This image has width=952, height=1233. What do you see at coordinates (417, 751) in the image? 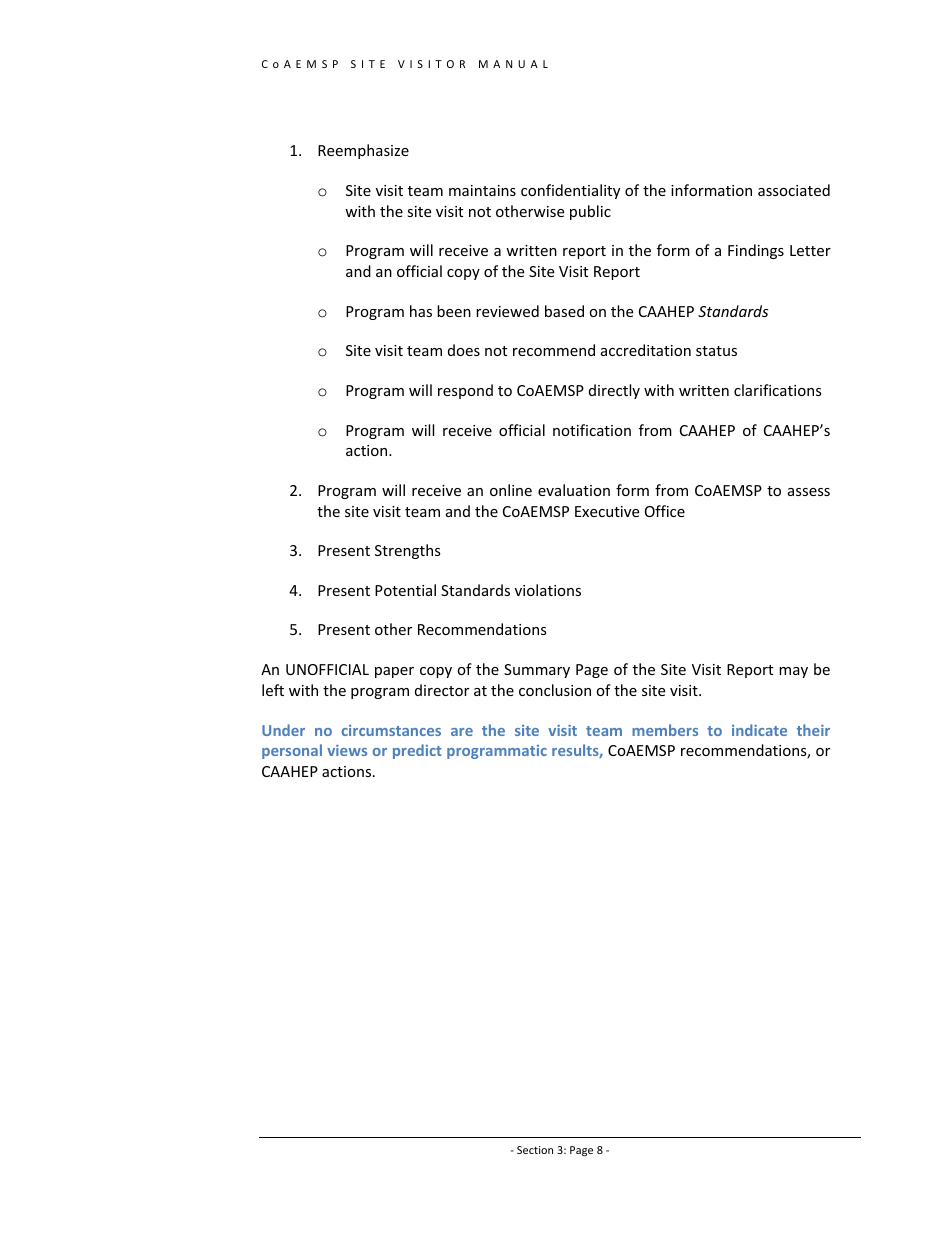
I see `predict` at bounding box center [417, 751].
